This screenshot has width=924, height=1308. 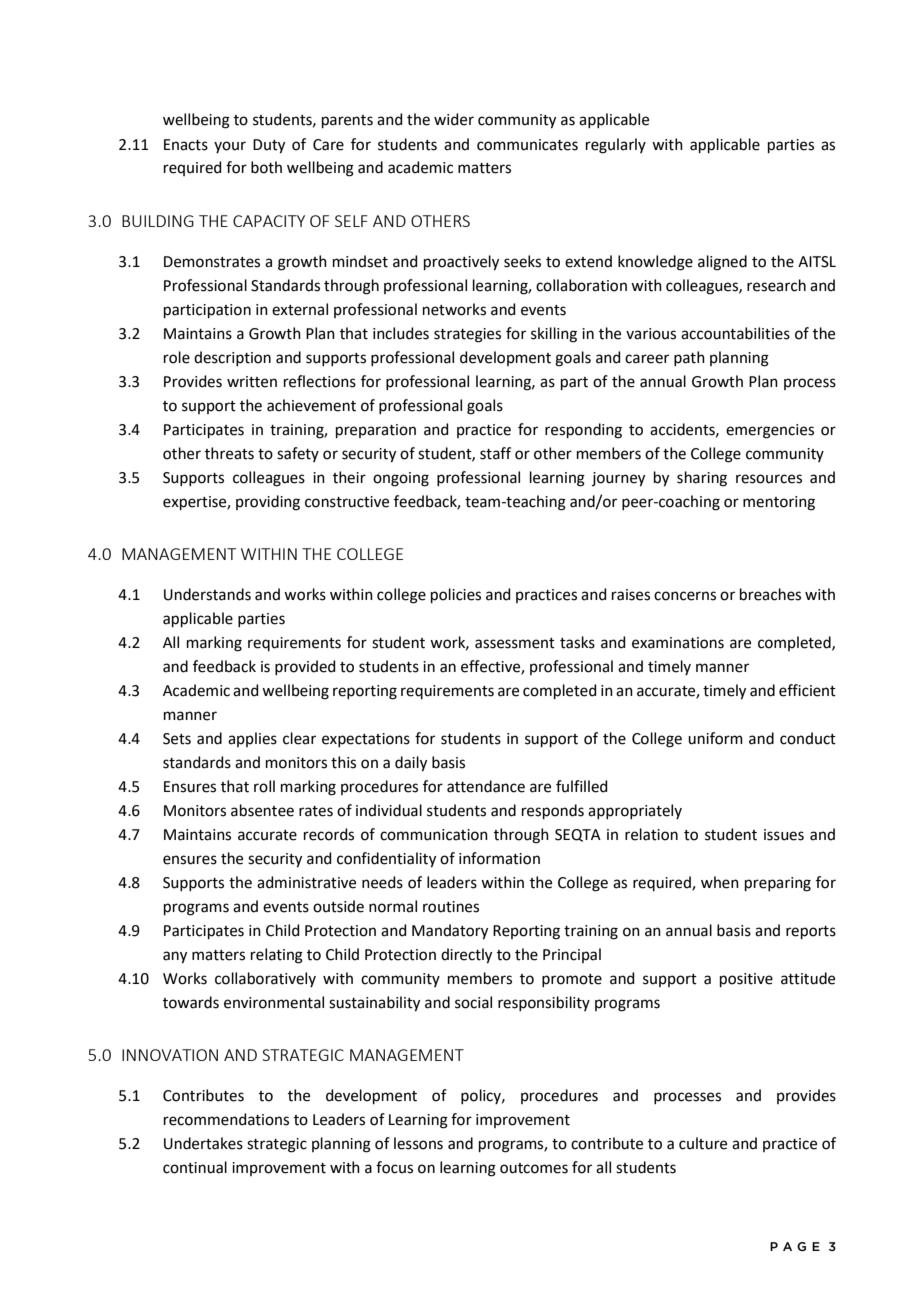 I want to click on information, so click(x=499, y=858).
